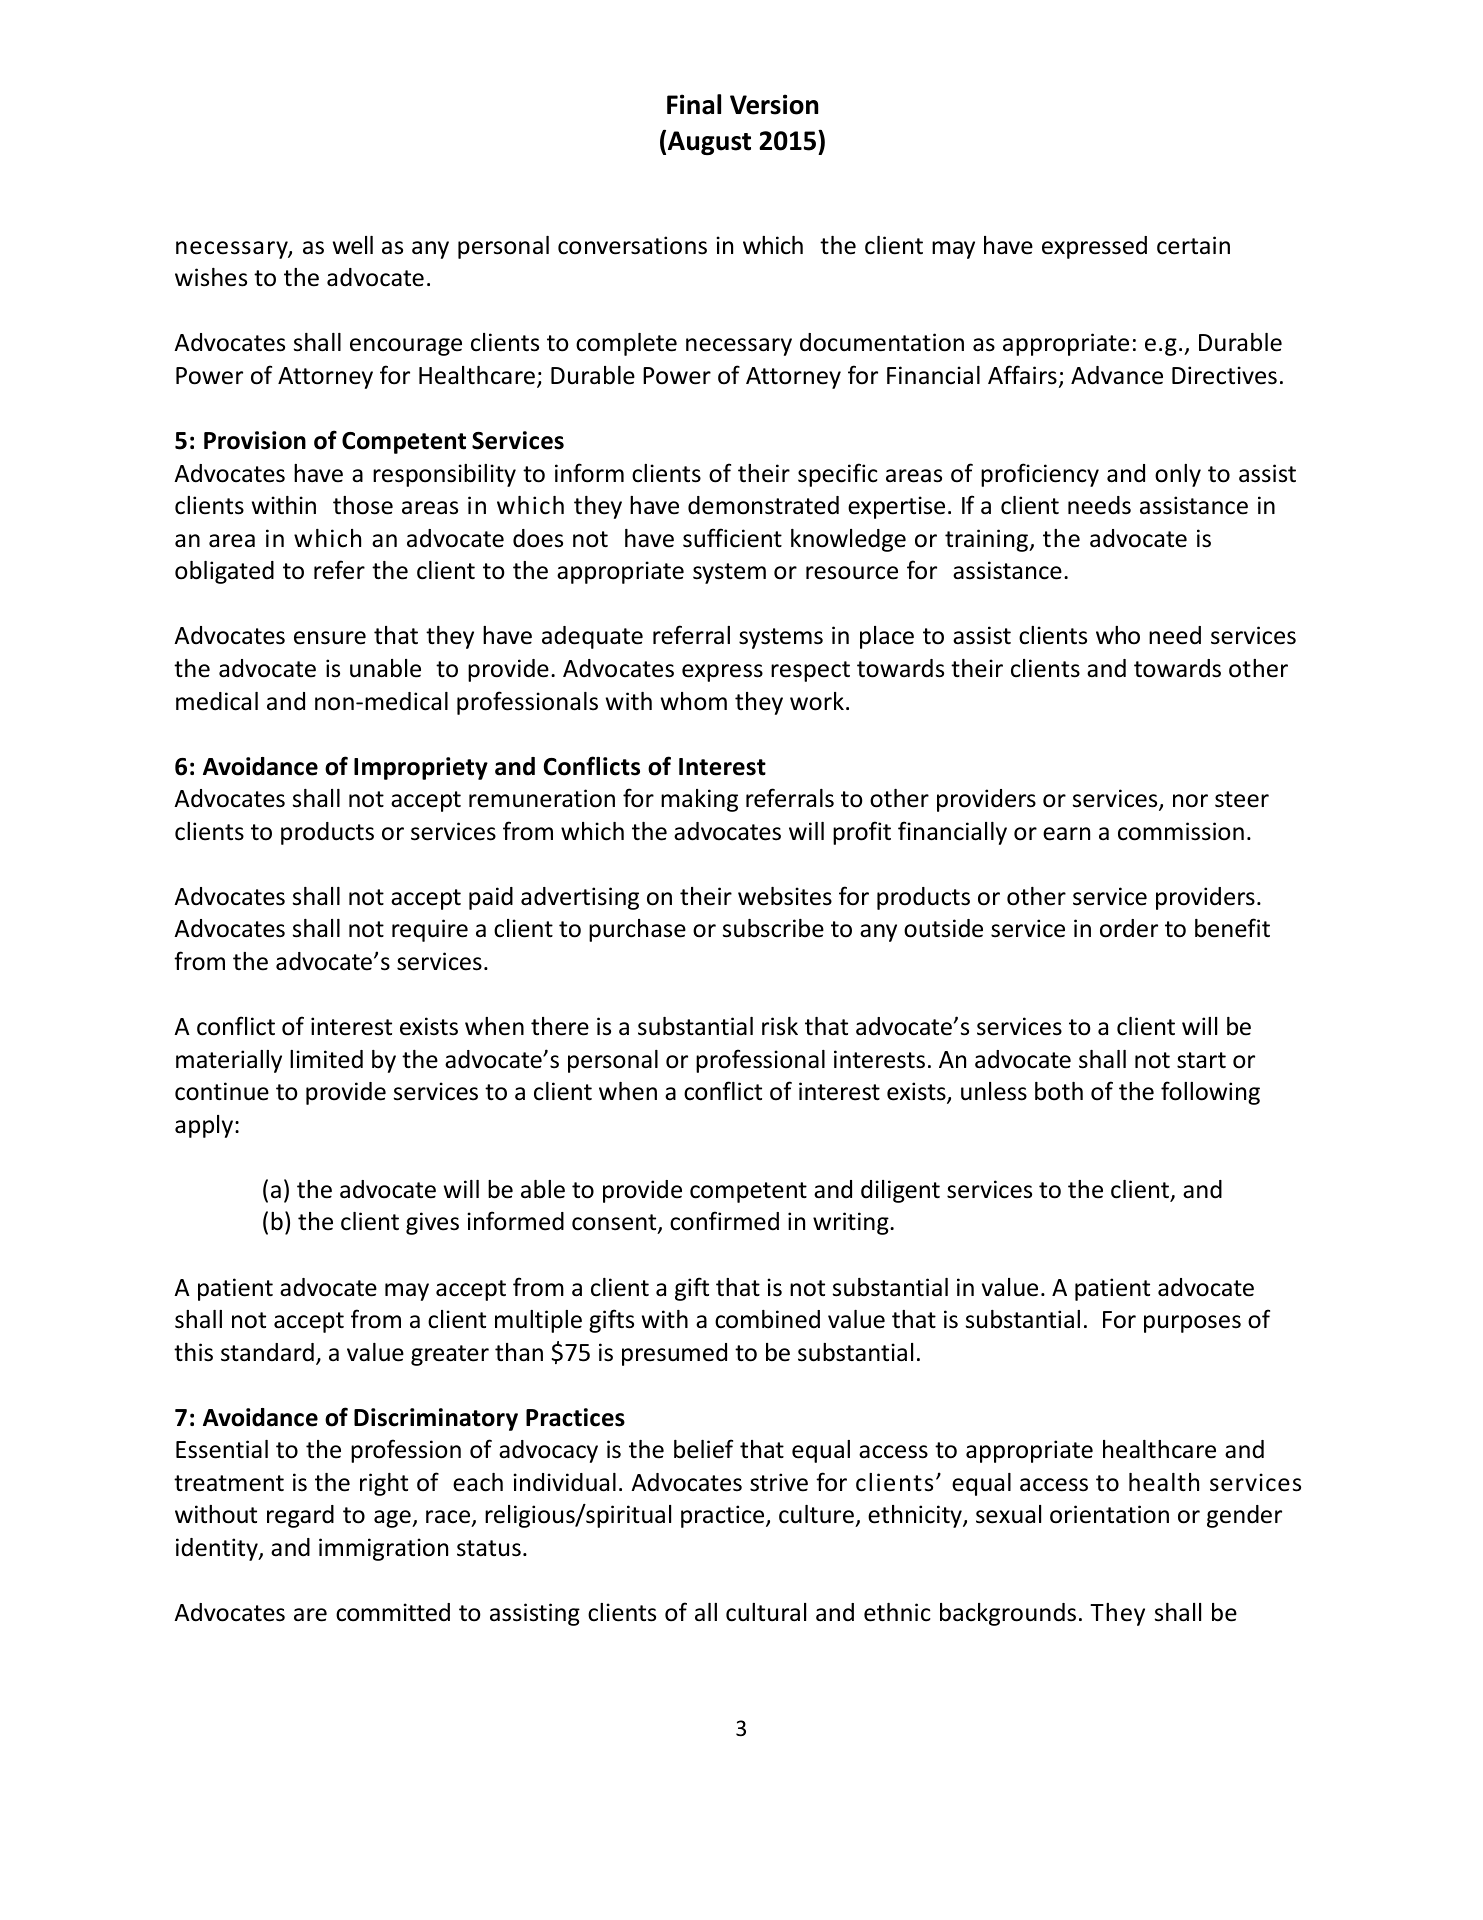 This screenshot has height=1920, width=1483. What do you see at coordinates (785, 896) in the screenshot?
I see `websites` at bounding box center [785, 896].
